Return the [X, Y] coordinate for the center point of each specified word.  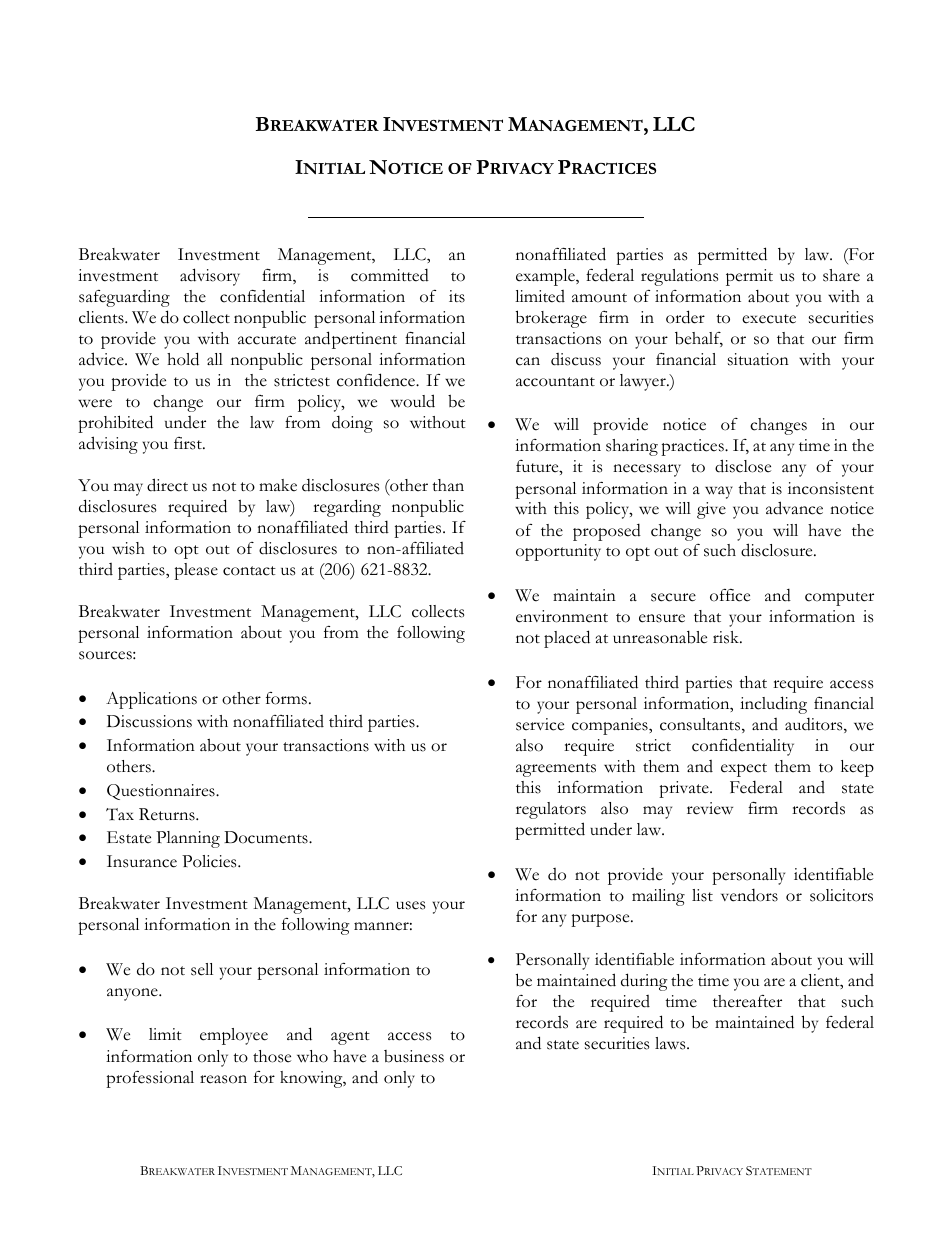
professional [150, 1079]
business [414, 1056]
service [540, 724]
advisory [210, 277]
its [457, 296]
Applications [151, 700]
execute [769, 319]
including [773, 705]
